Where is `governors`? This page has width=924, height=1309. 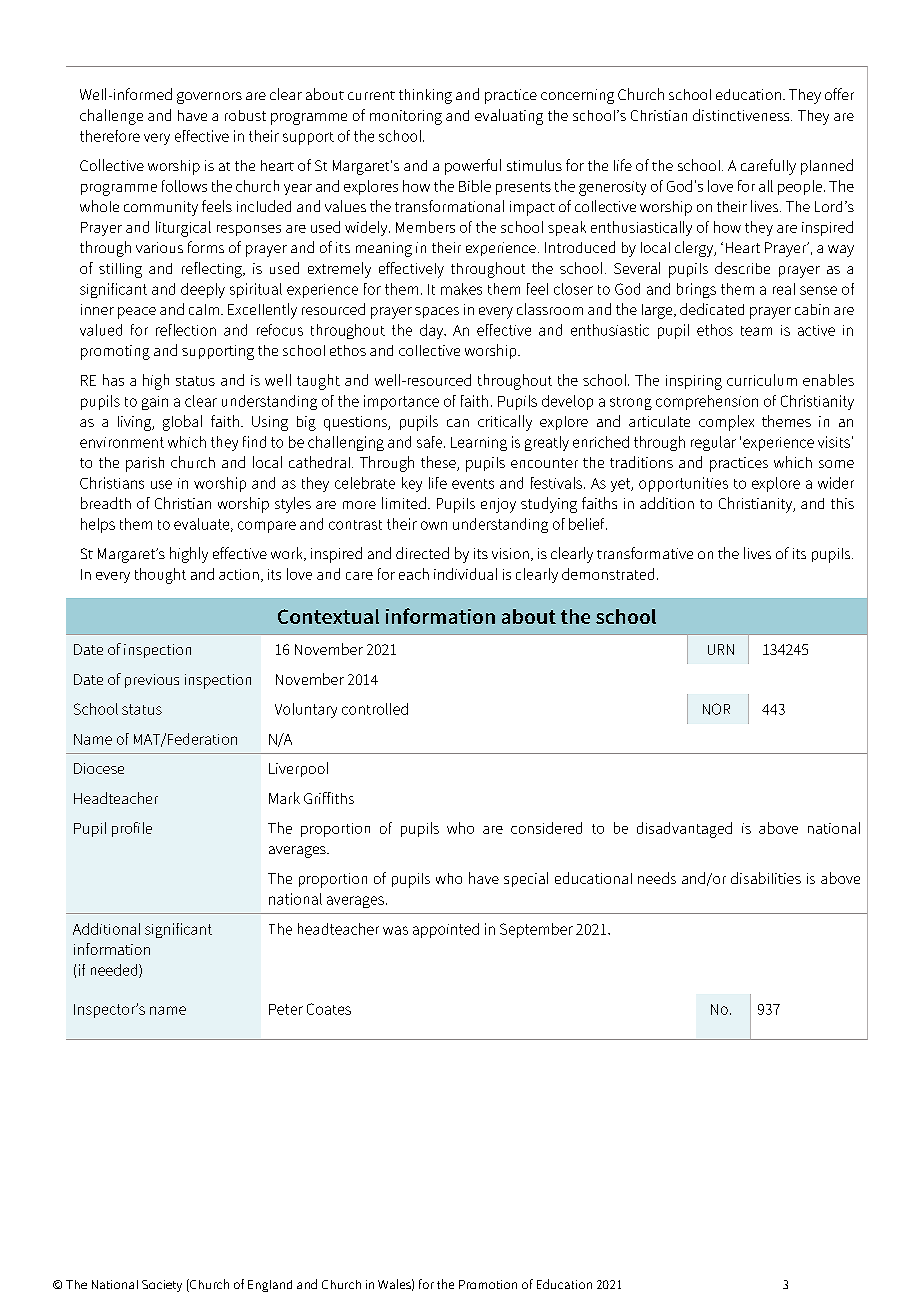 governors is located at coordinates (209, 98).
